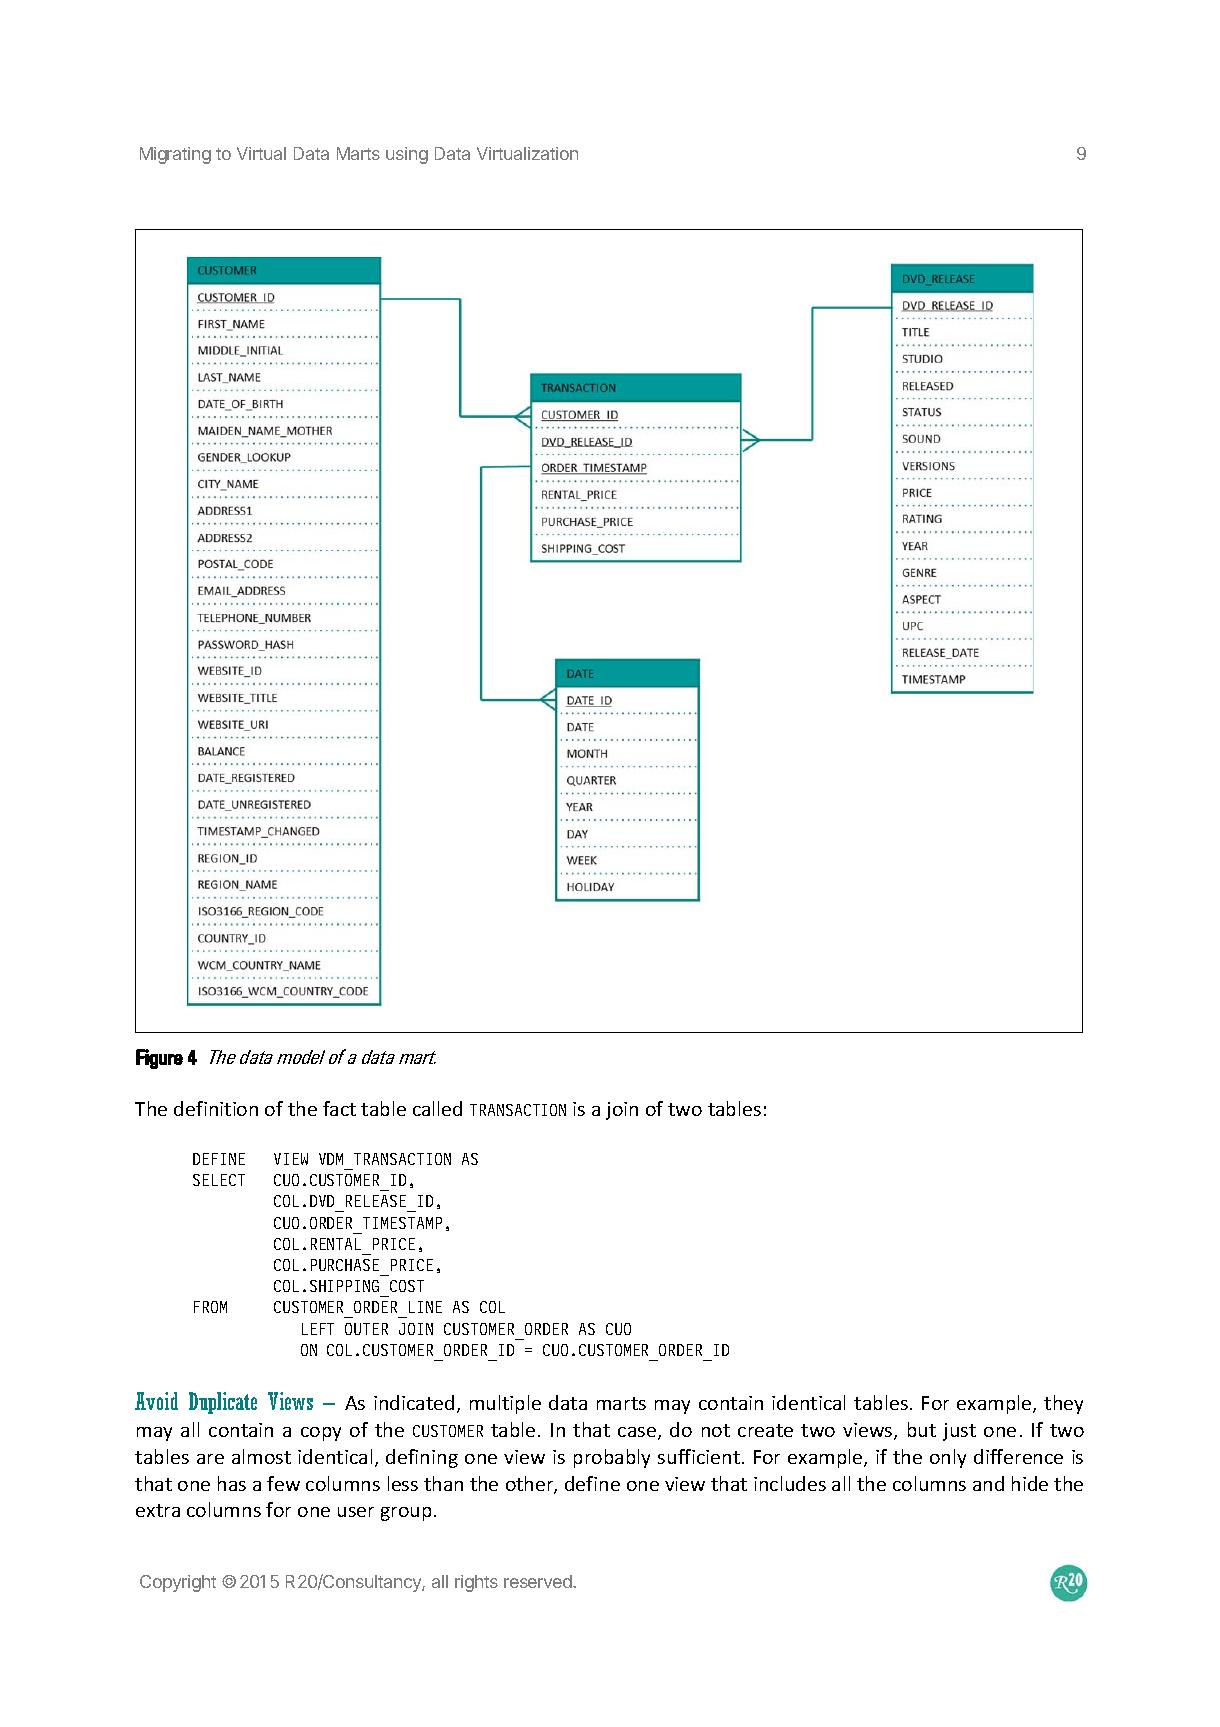  Describe the element at coordinates (922, 1429) in the image. I see `but` at that location.
